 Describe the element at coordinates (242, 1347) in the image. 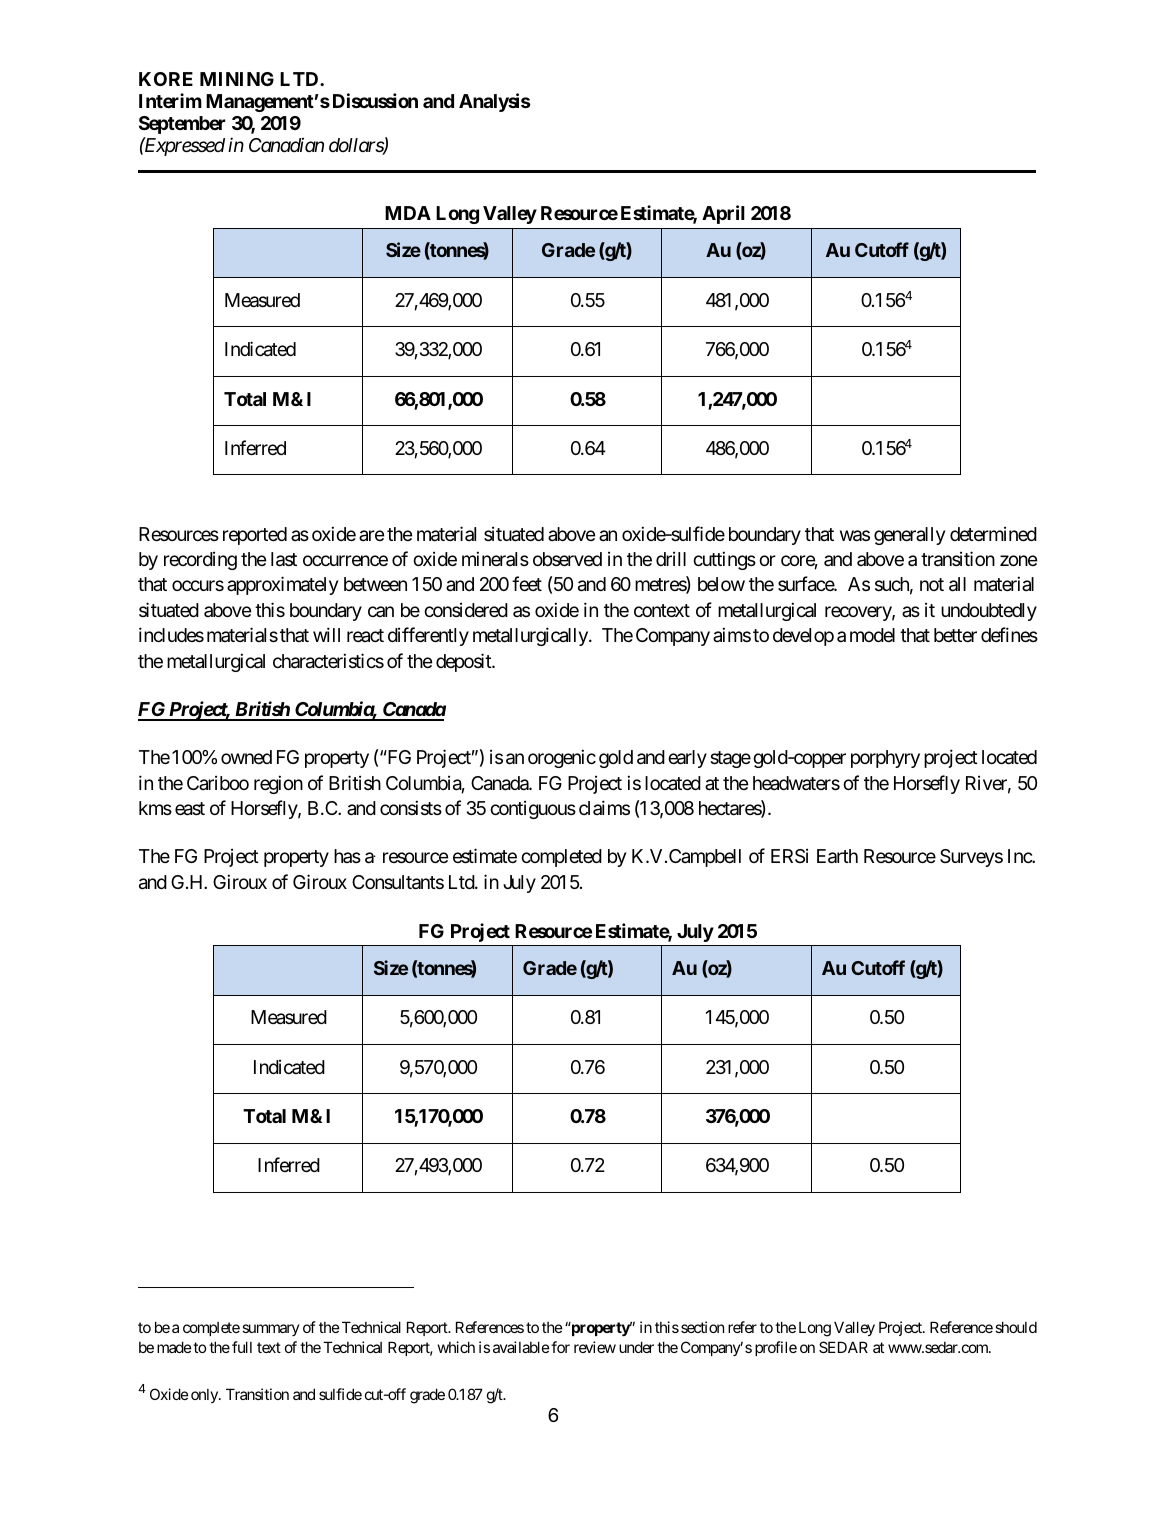

I see `full` at that location.
